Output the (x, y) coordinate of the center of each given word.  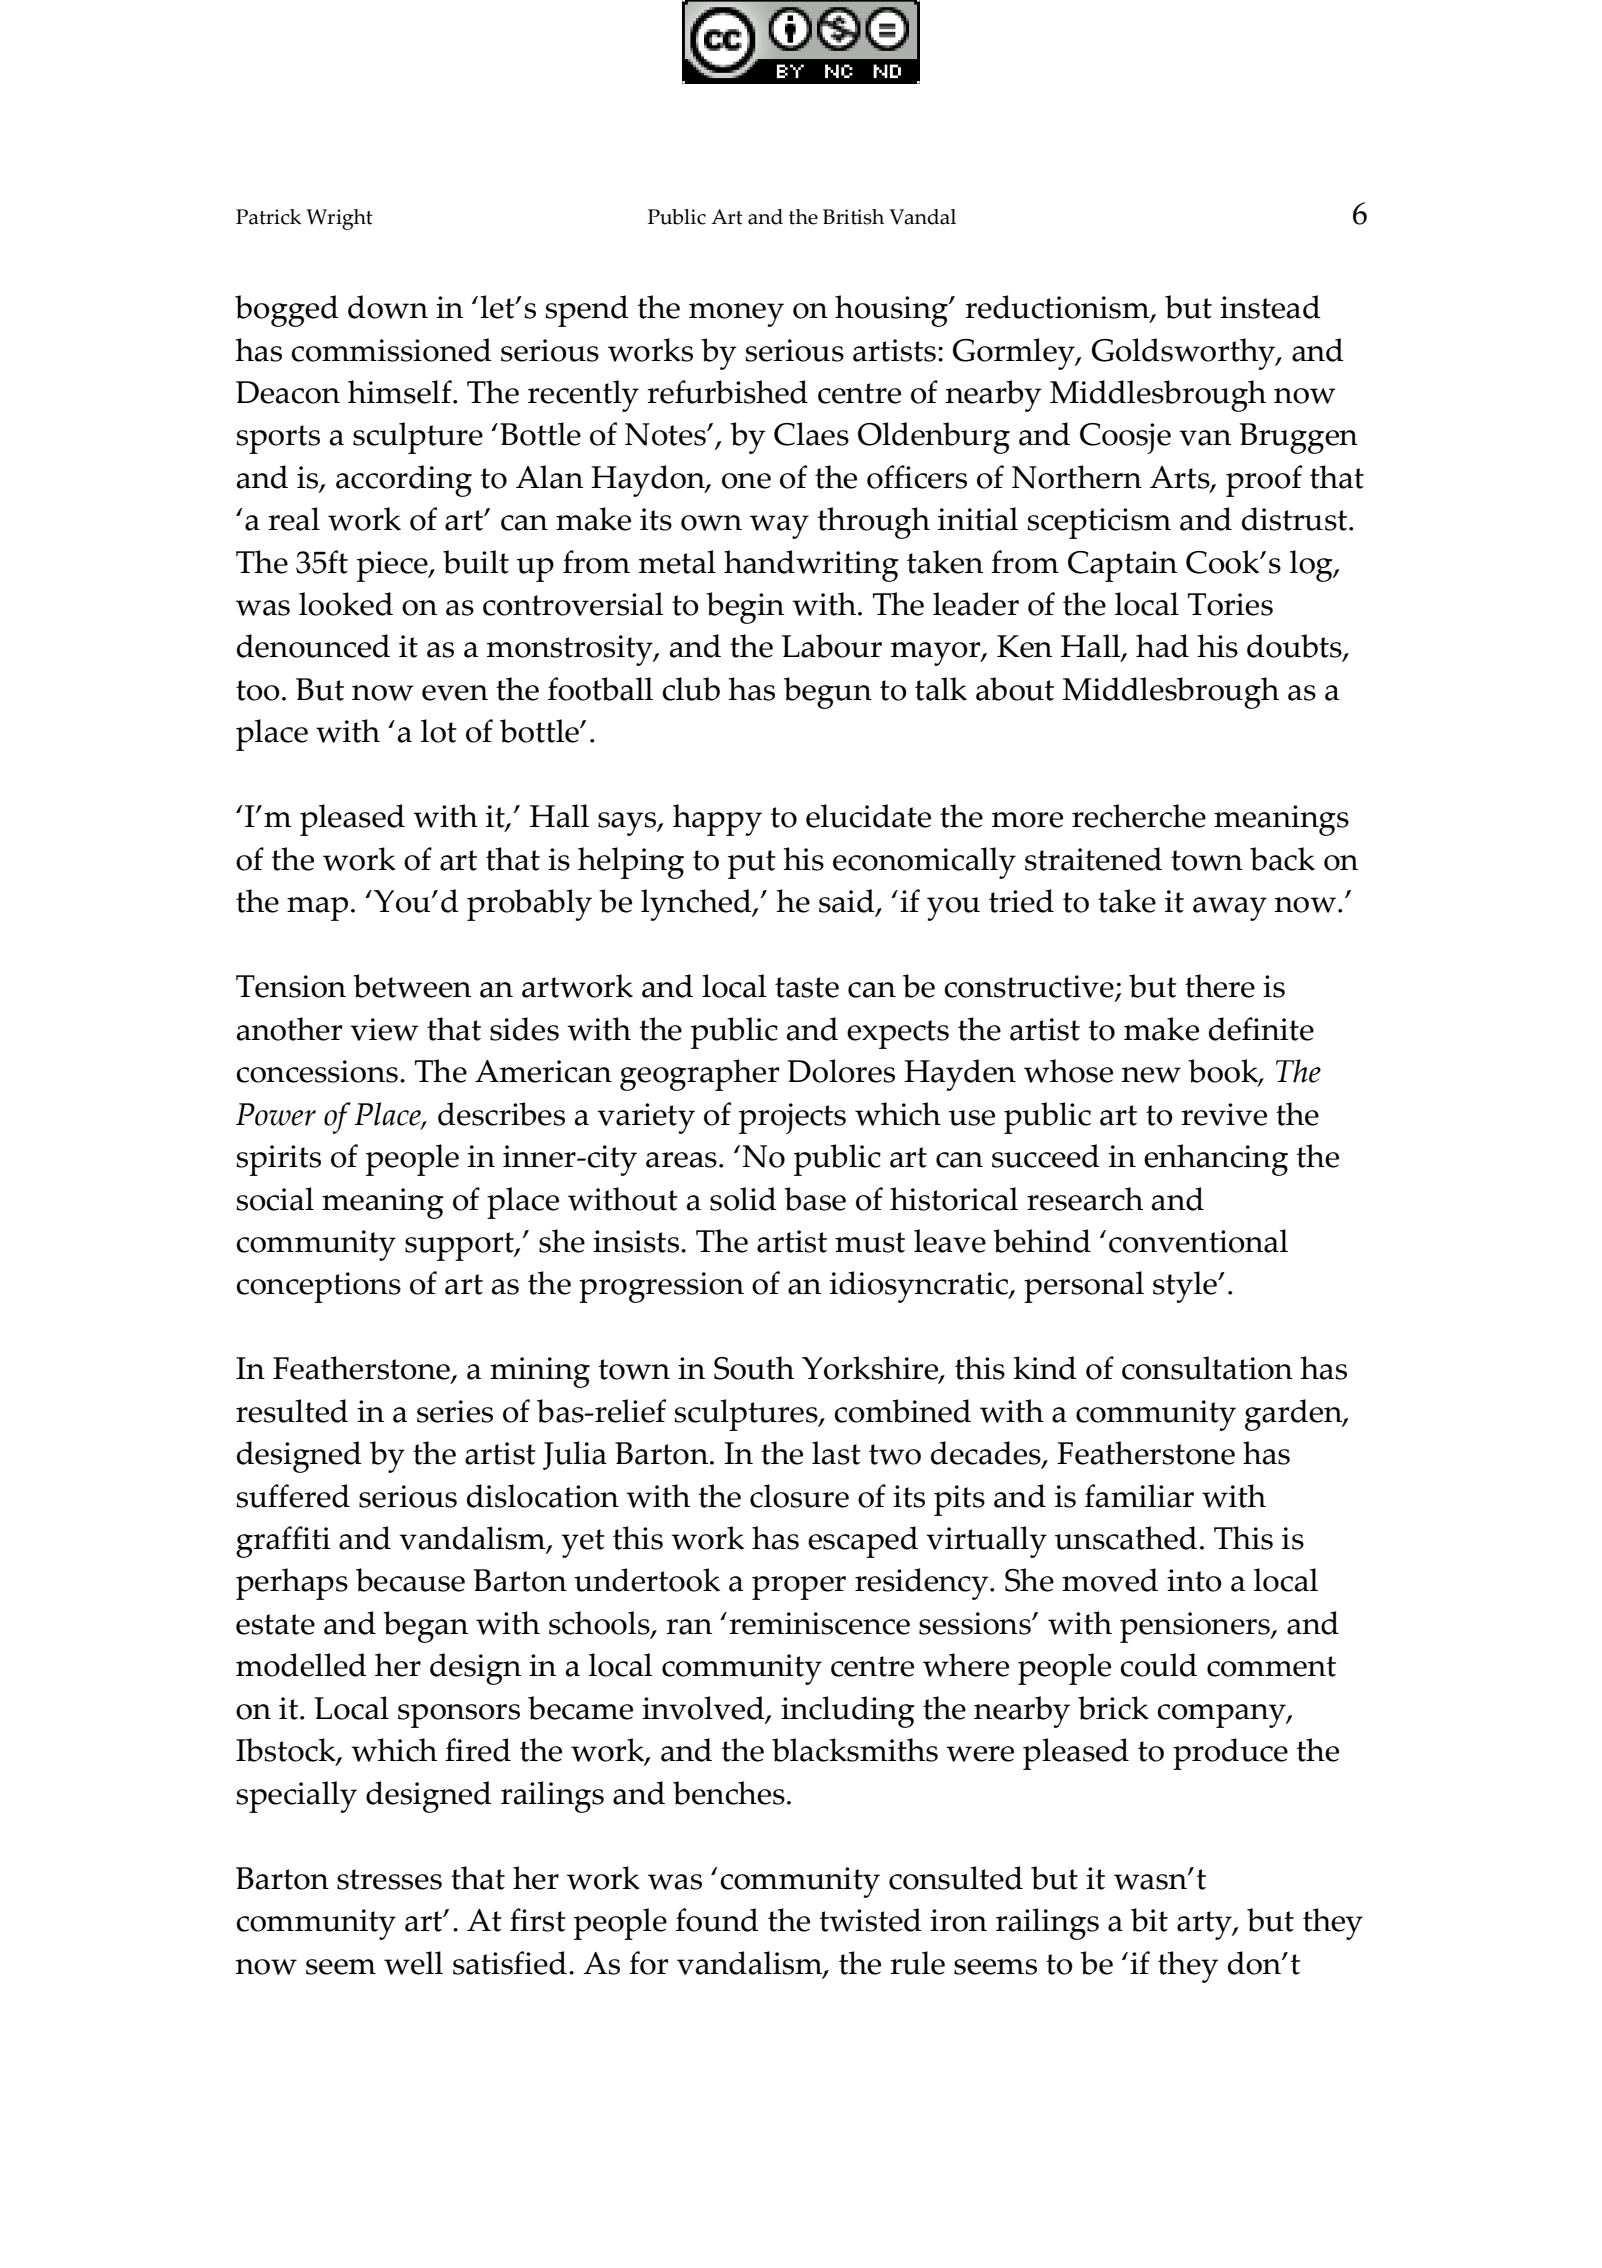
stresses (389, 1879)
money (736, 315)
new (1151, 1075)
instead (1270, 307)
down (388, 307)
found (717, 1920)
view (384, 1029)
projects (792, 1118)
